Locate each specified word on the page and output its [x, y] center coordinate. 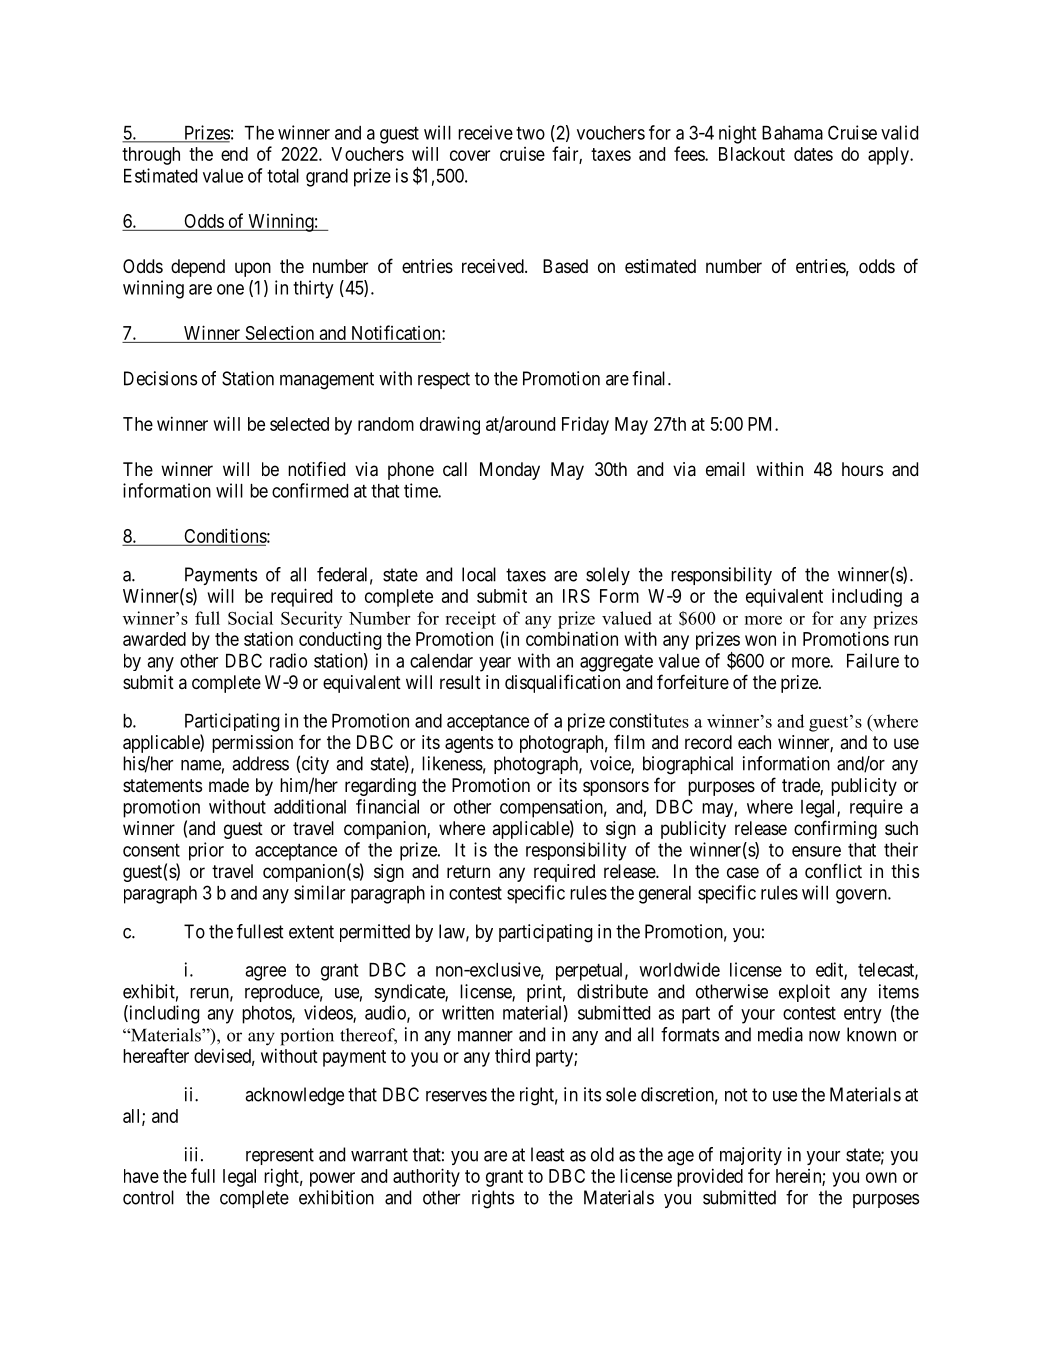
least [548, 1154]
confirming [835, 829]
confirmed [310, 490]
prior [206, 851]
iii [191, 1154]
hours [862, 469]
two [530, 133]
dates [813, 154]
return [468, 871]
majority [751, 1156]
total [283, 176]
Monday [510, 471]
